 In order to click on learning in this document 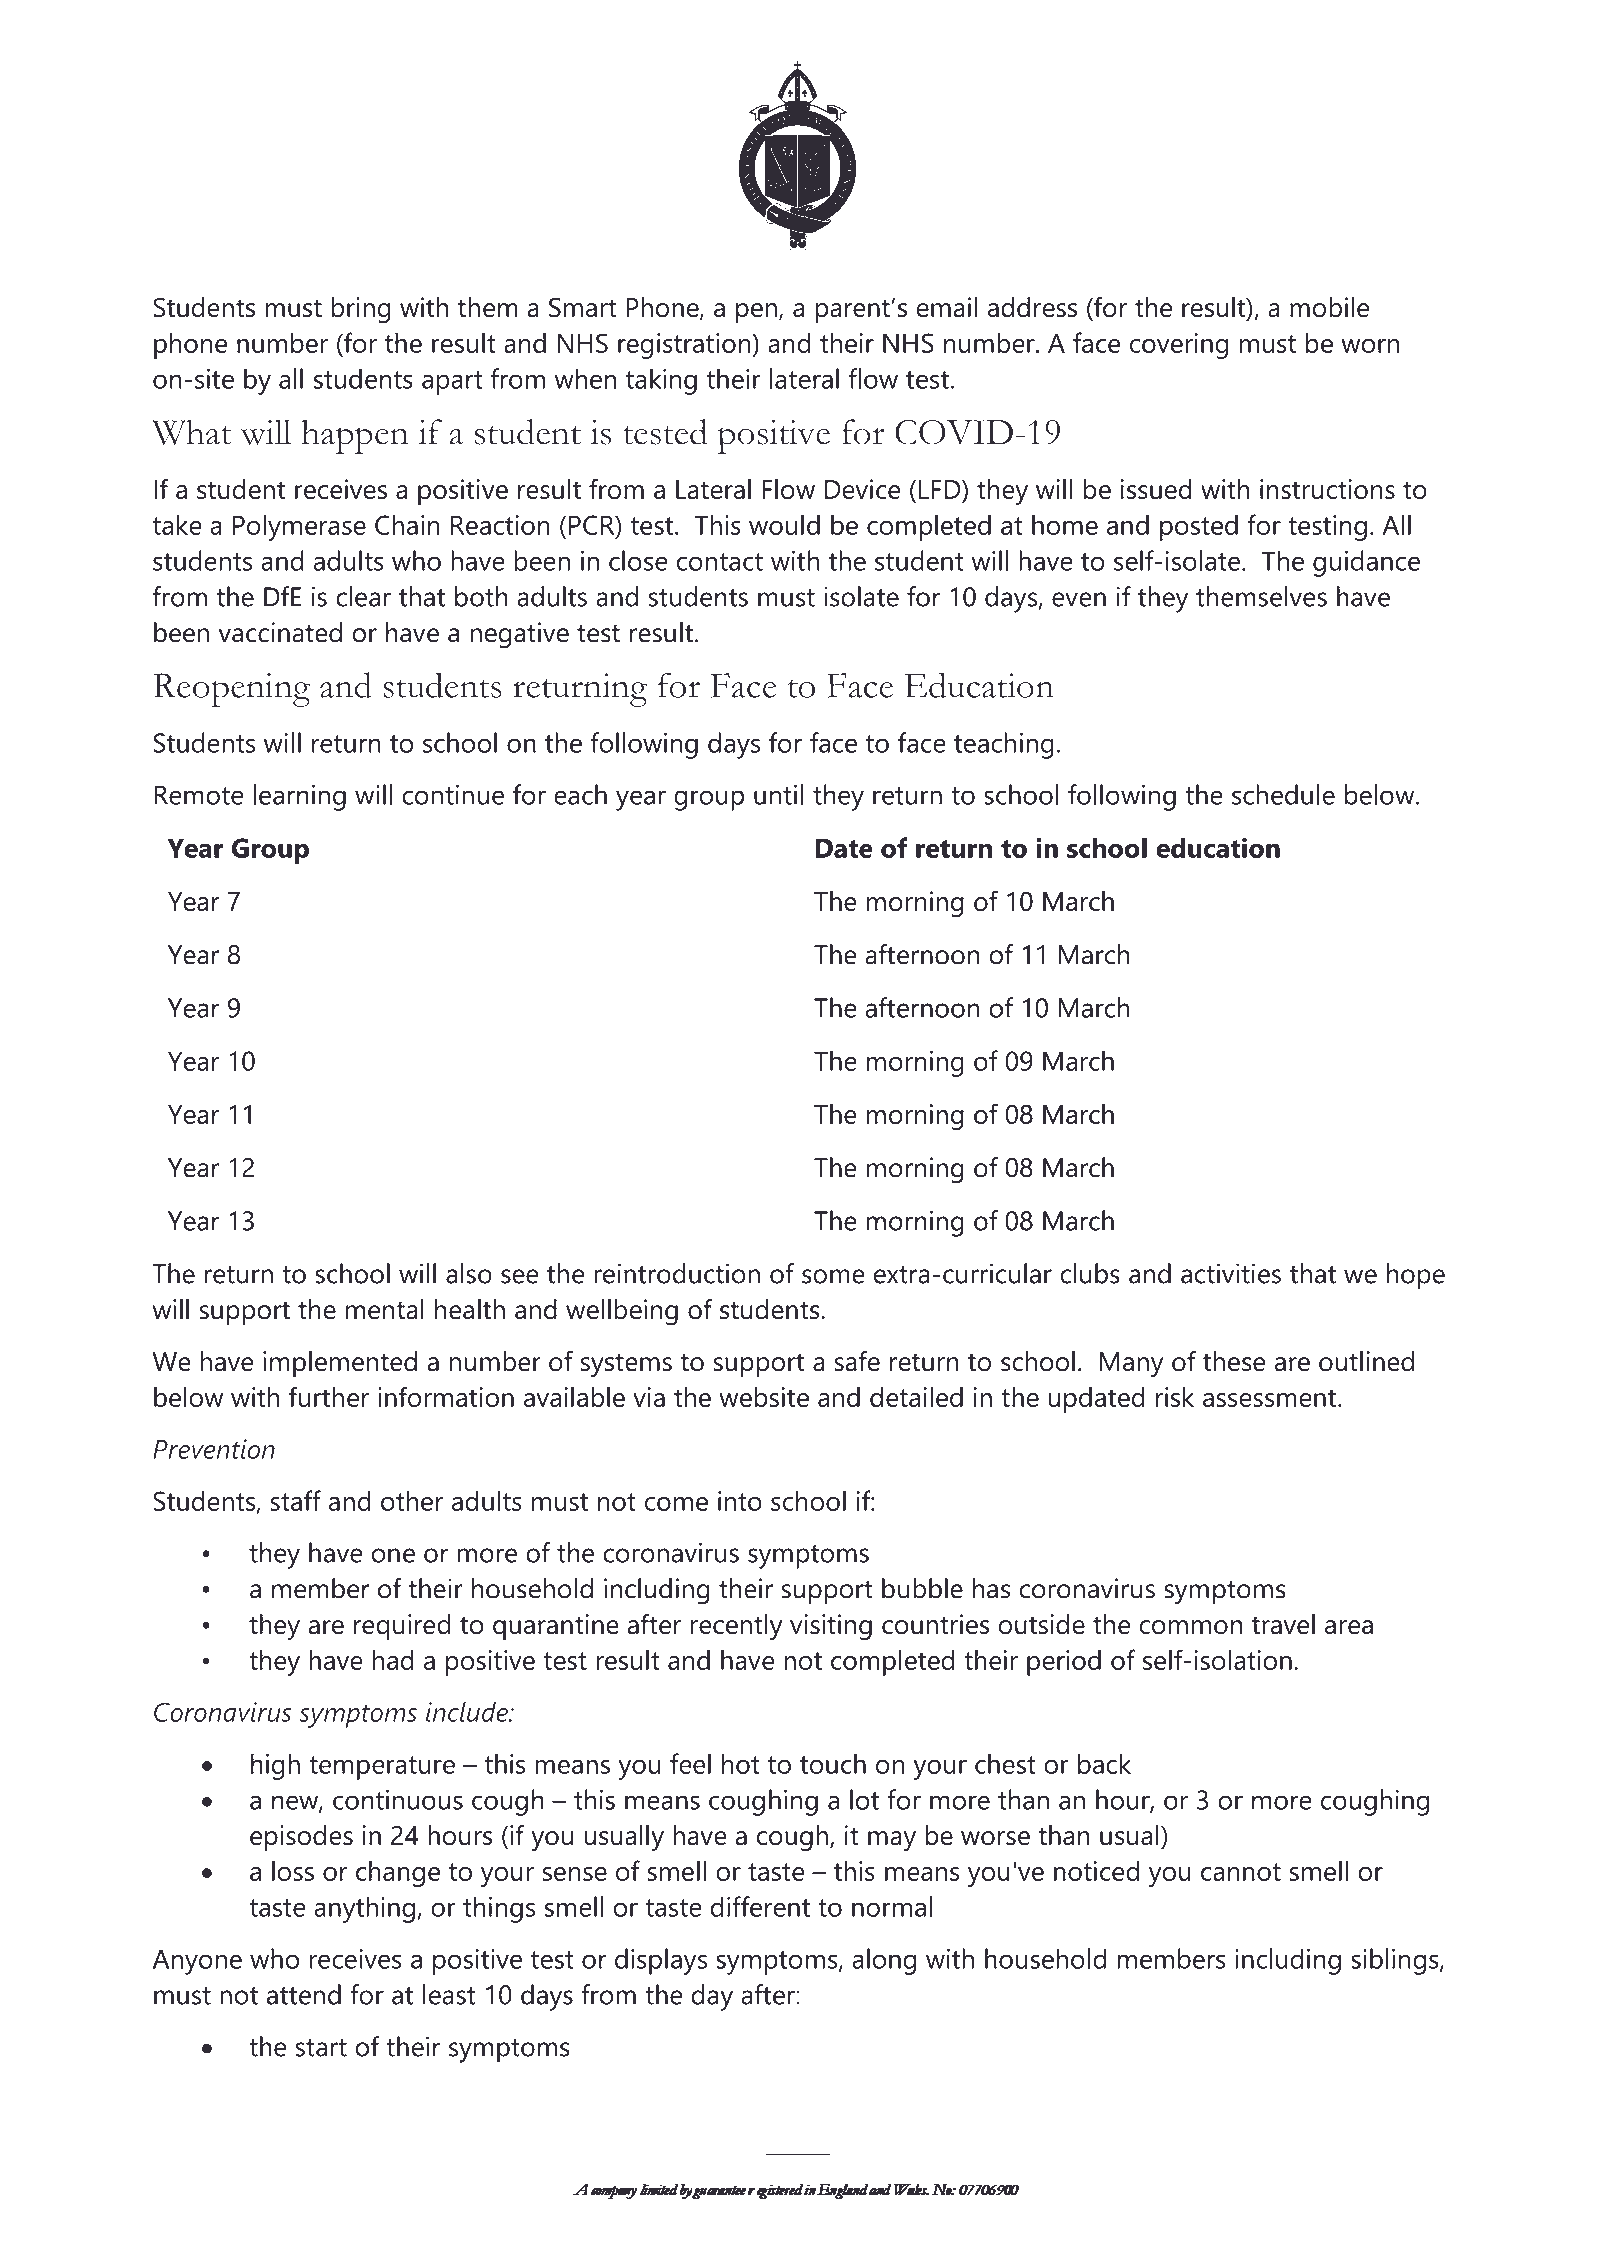, I will do `click(299, 797)`.
